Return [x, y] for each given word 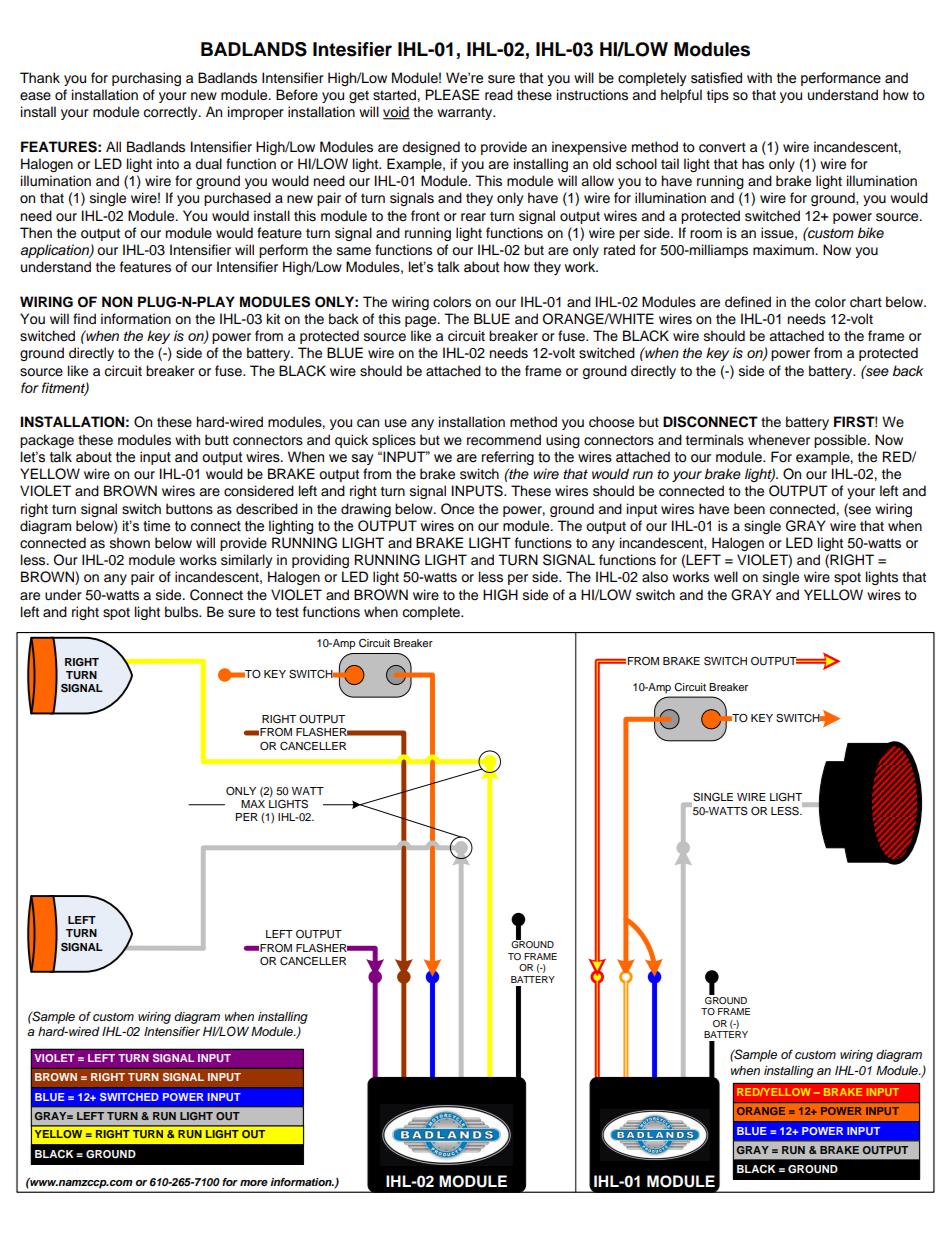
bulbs [183, 612]
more [254, 1183]
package [47, 441]
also [655, 577]
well [726, 576]
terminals [715, 440]
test [287, 612]
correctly [172, 113]
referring [508, 458]
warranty [466, 113]
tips [718, 96]
